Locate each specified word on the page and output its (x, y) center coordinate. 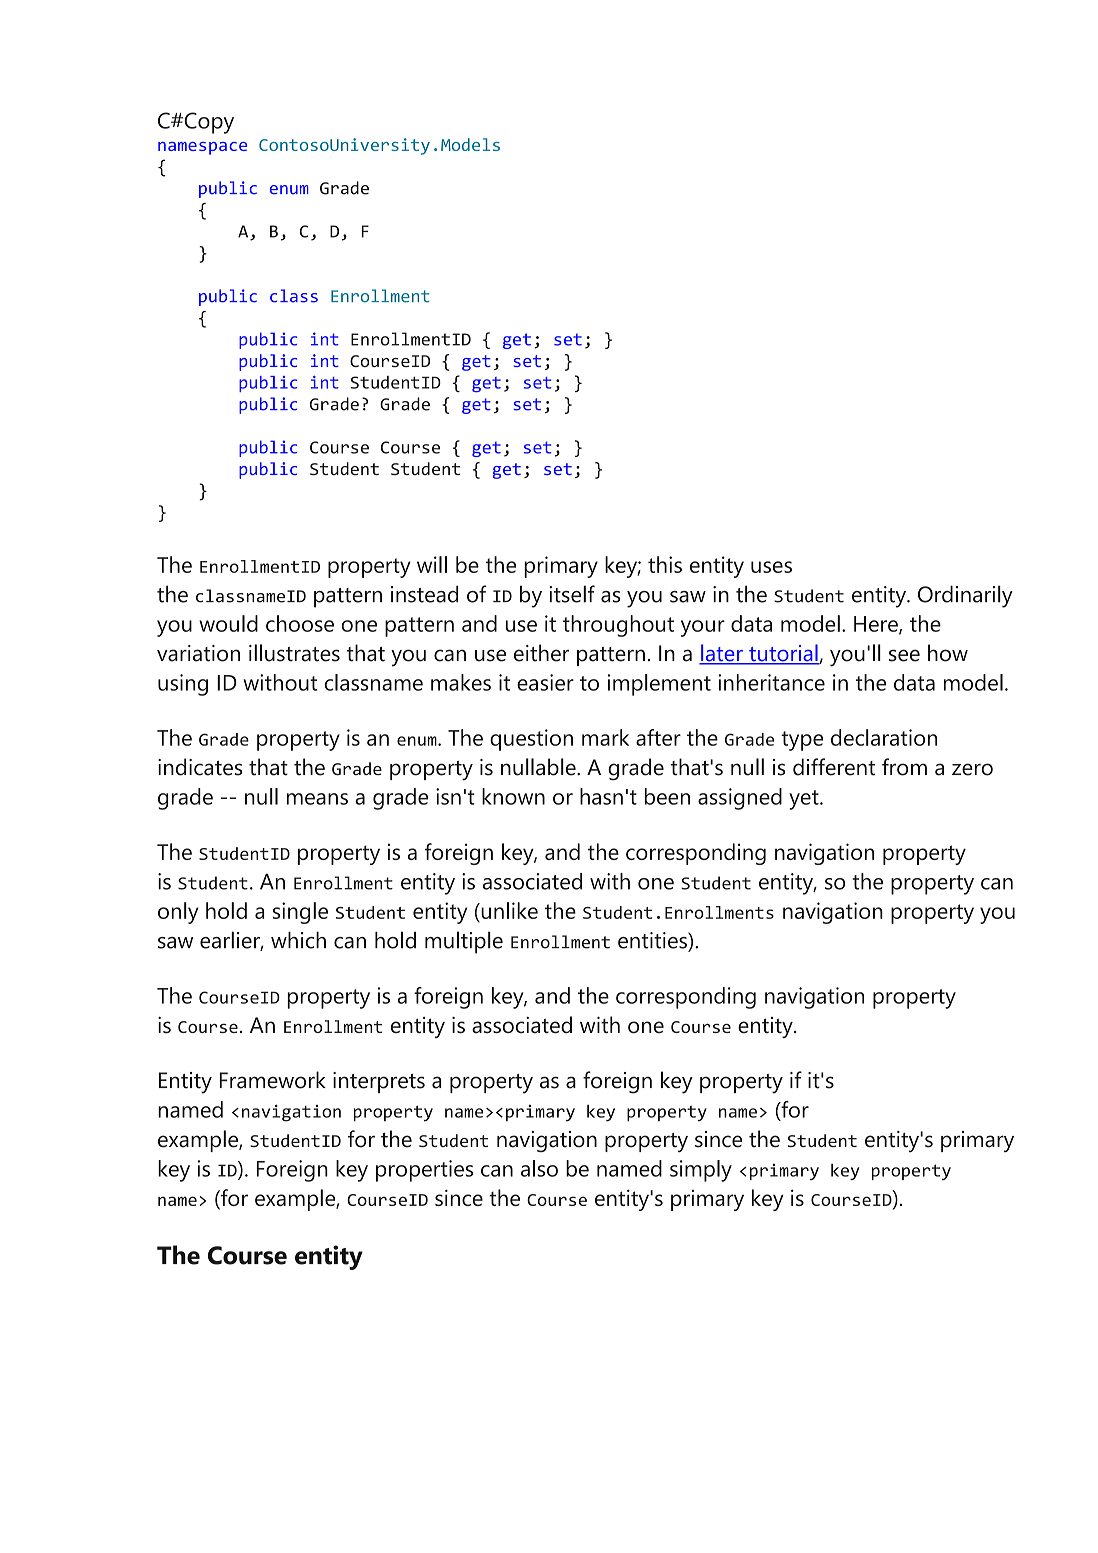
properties (424, 1171)
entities (653, 940)
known (513, 796)
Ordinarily (965, 596)
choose (300, 623)
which (298, 940)
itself (572, 594)
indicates (200, 767)
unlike (508, 910)
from (904, 767)
